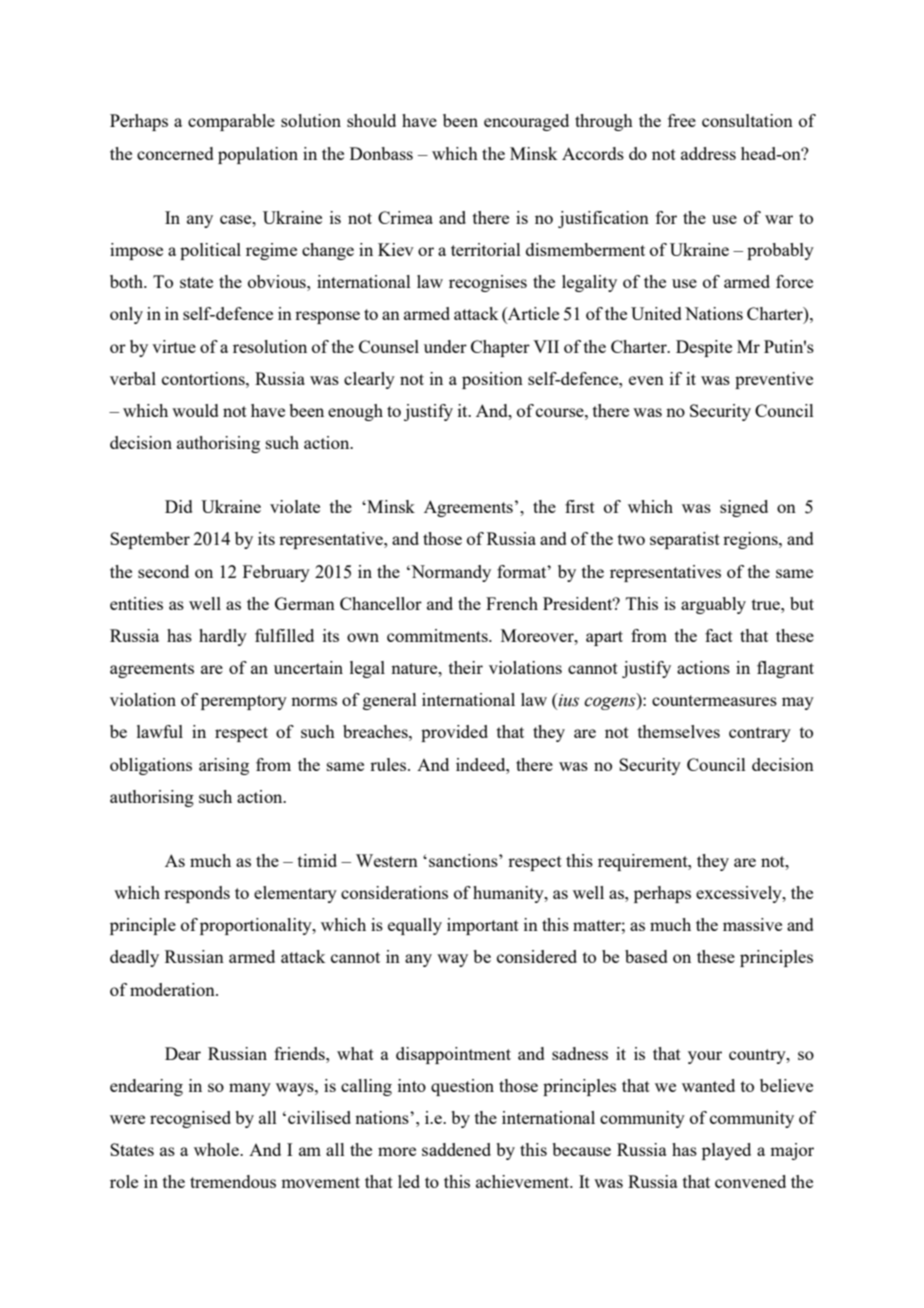  Describe the element at coordinates (708, 153) in the document. I see `address` at that location.
